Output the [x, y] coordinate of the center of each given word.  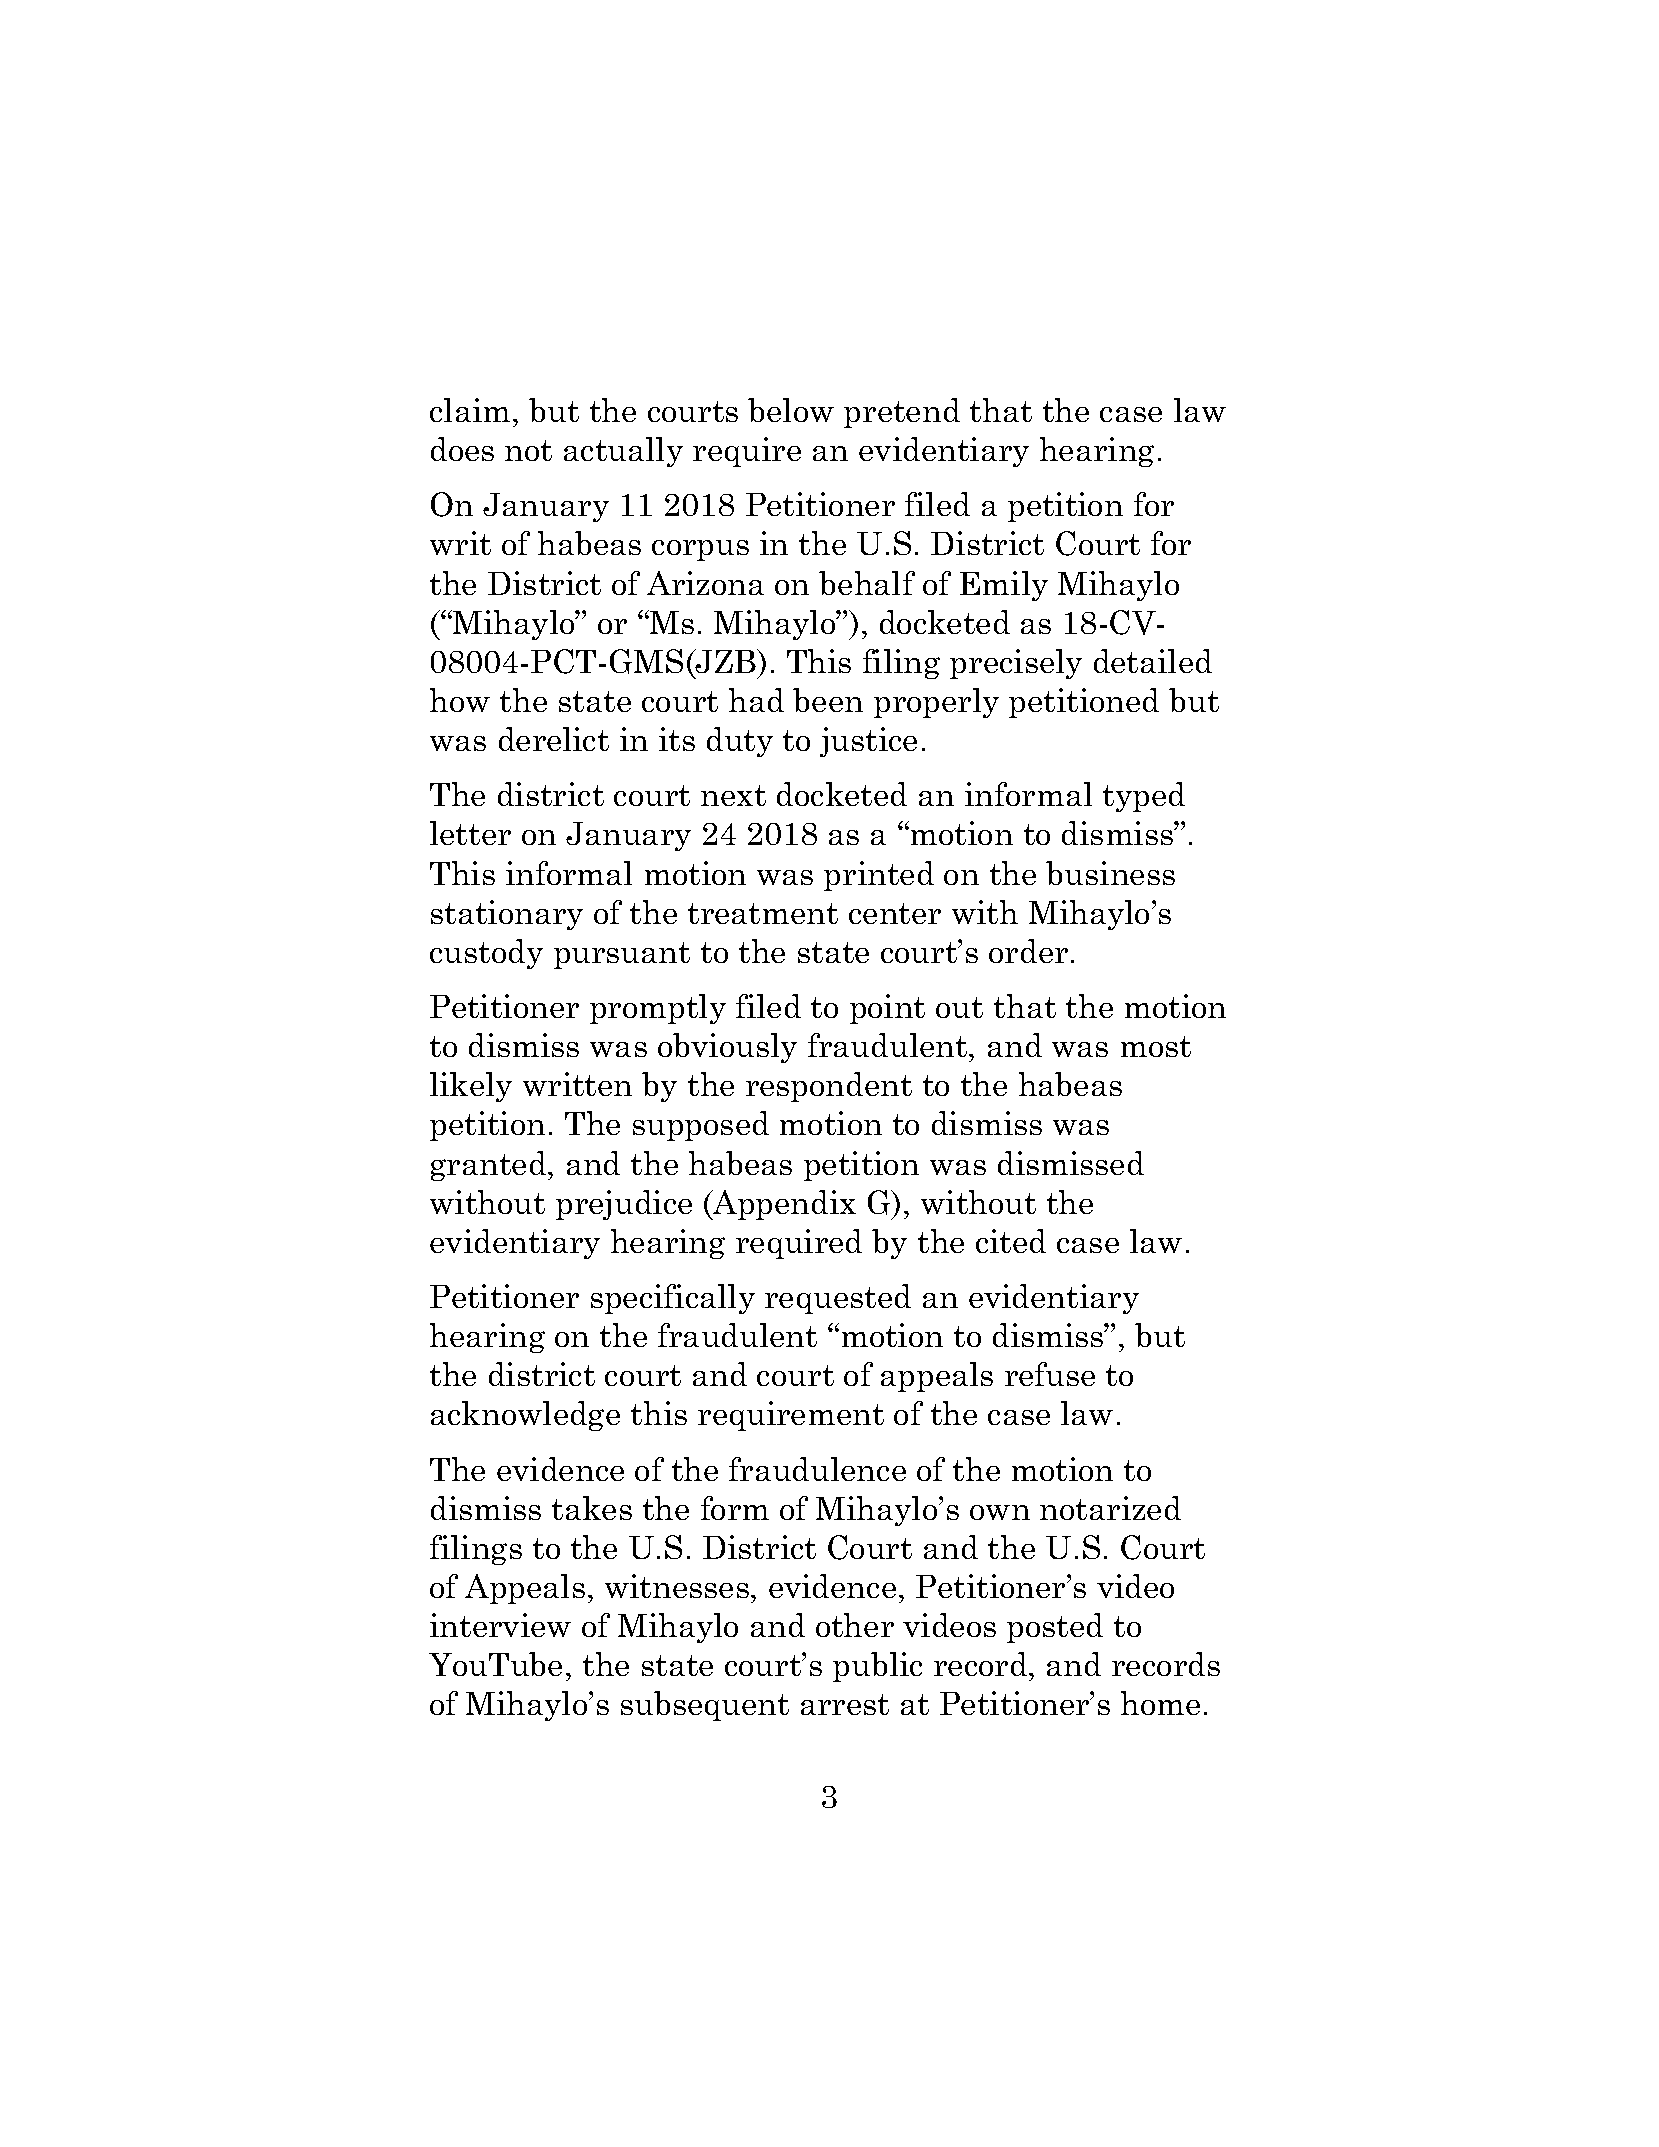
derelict [554, 739]
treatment [763, 913]
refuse [1050, 1374]
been [828, 700]
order [1028, 951]
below [791, 410]
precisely [1016, 664]
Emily [1004, 586]
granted [490, 1166]
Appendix [783, 1205]
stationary [507, 915]
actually [623, 452]
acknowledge [525, 1416]
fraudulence [817, 1469]
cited [1011, 1241]
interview [500, 1625]
